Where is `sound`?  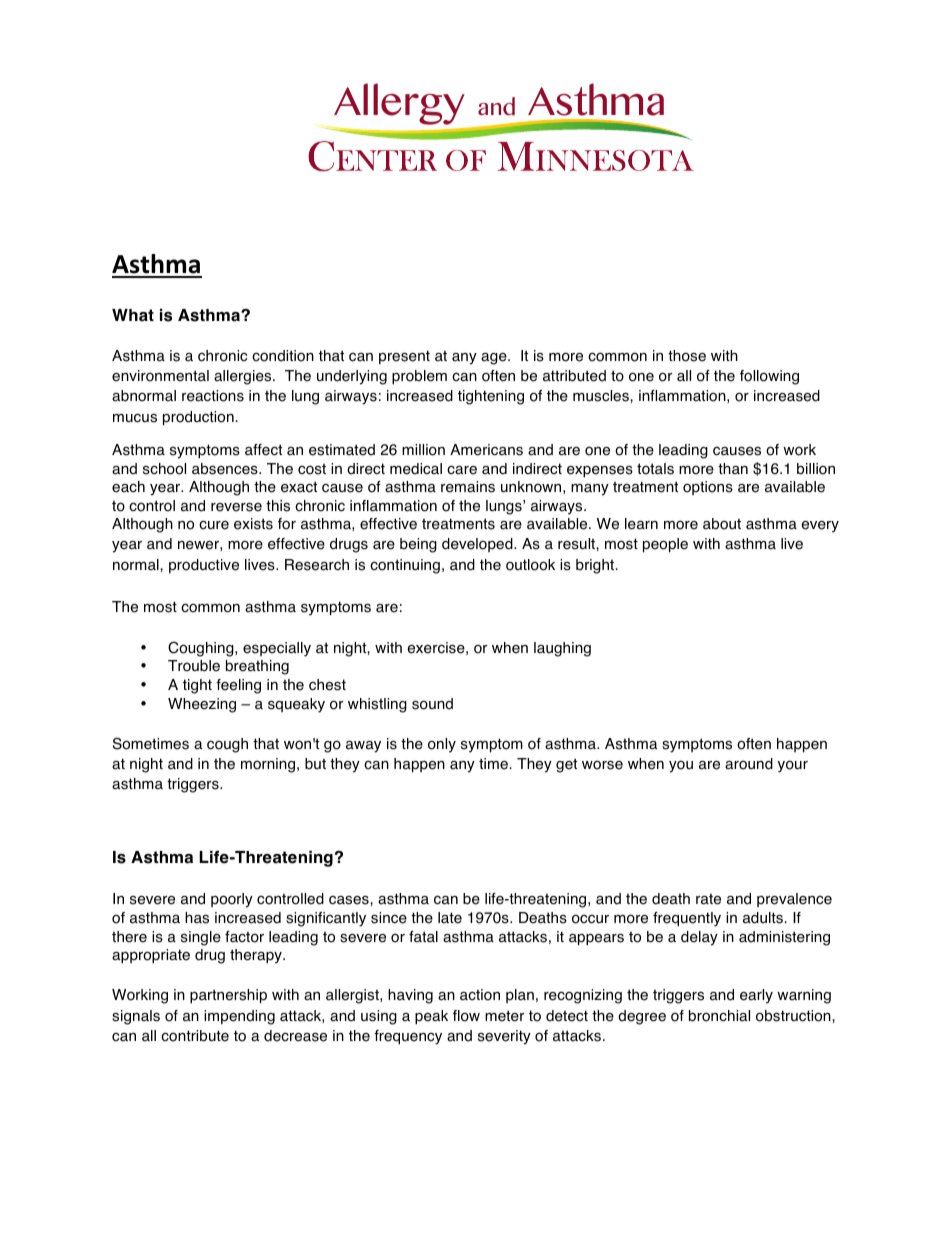
sound is located at coordinates (432, 704).
